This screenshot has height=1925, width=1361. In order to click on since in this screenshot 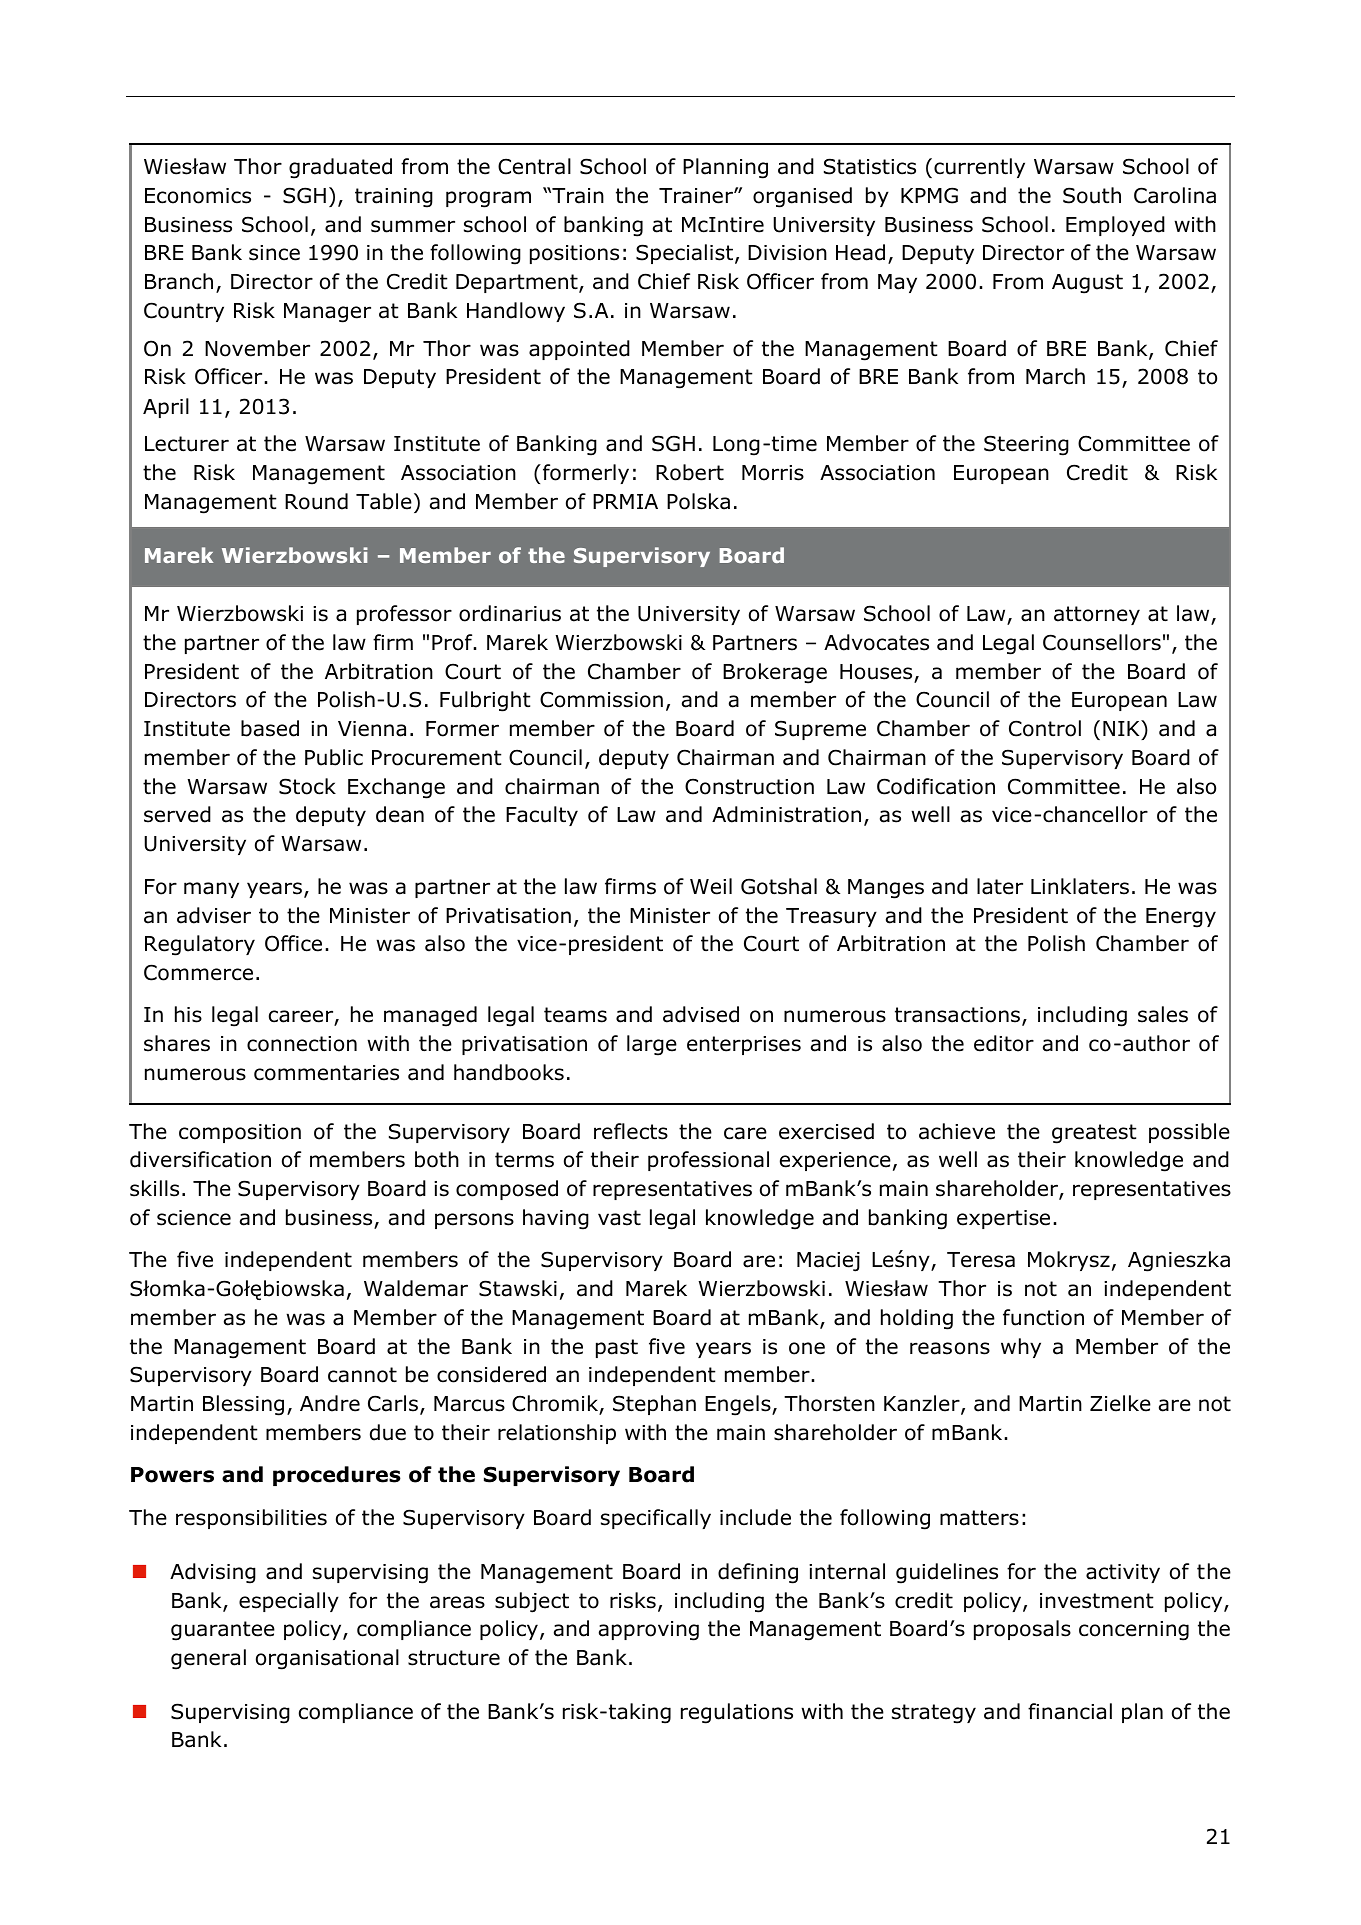, I will do `click(274, 253)`.
